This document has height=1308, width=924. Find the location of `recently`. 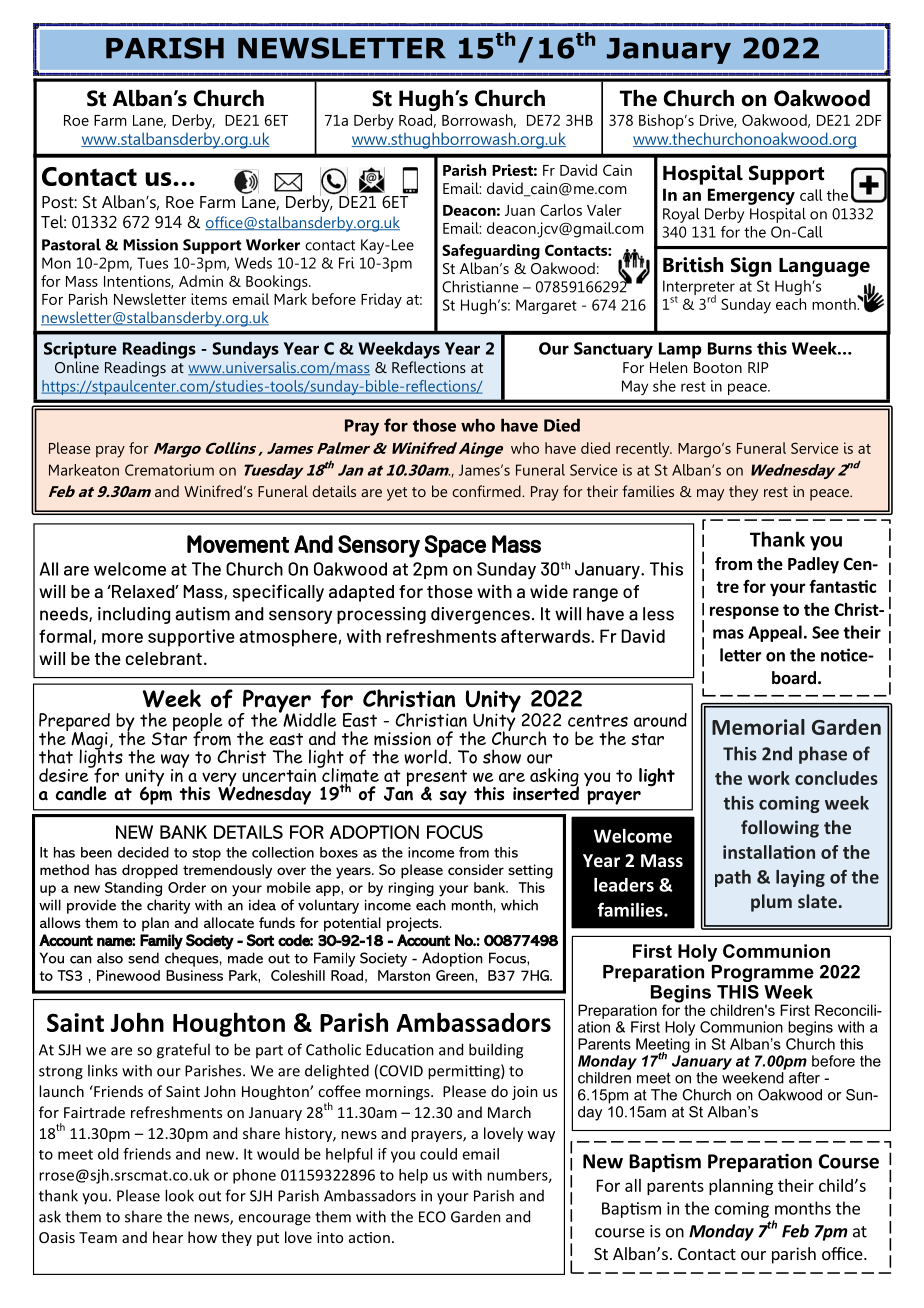

recently is located at coordinates (644, 450).
